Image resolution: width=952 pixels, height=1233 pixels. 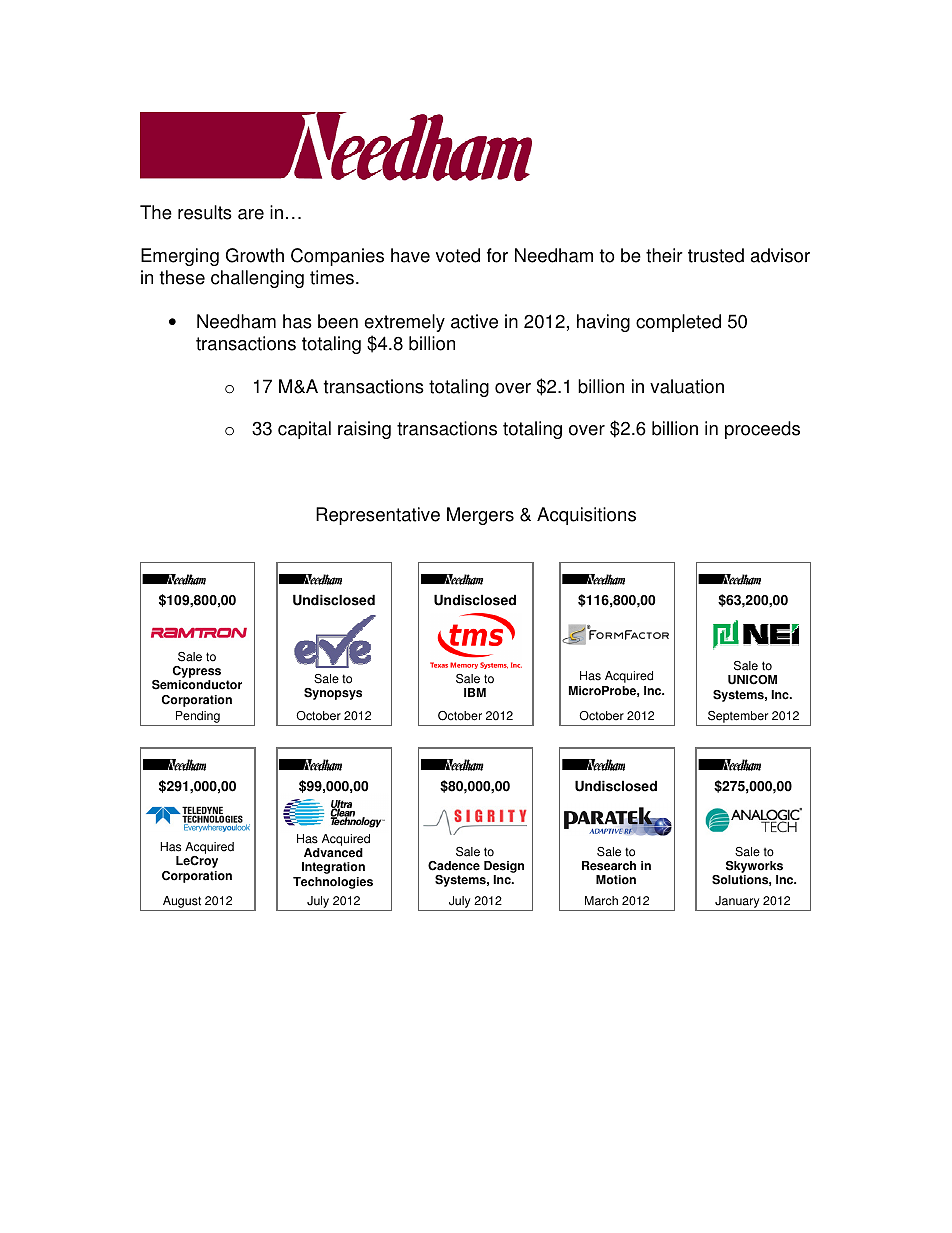 I want to click on Cypress, so click(x=197, y=673).
